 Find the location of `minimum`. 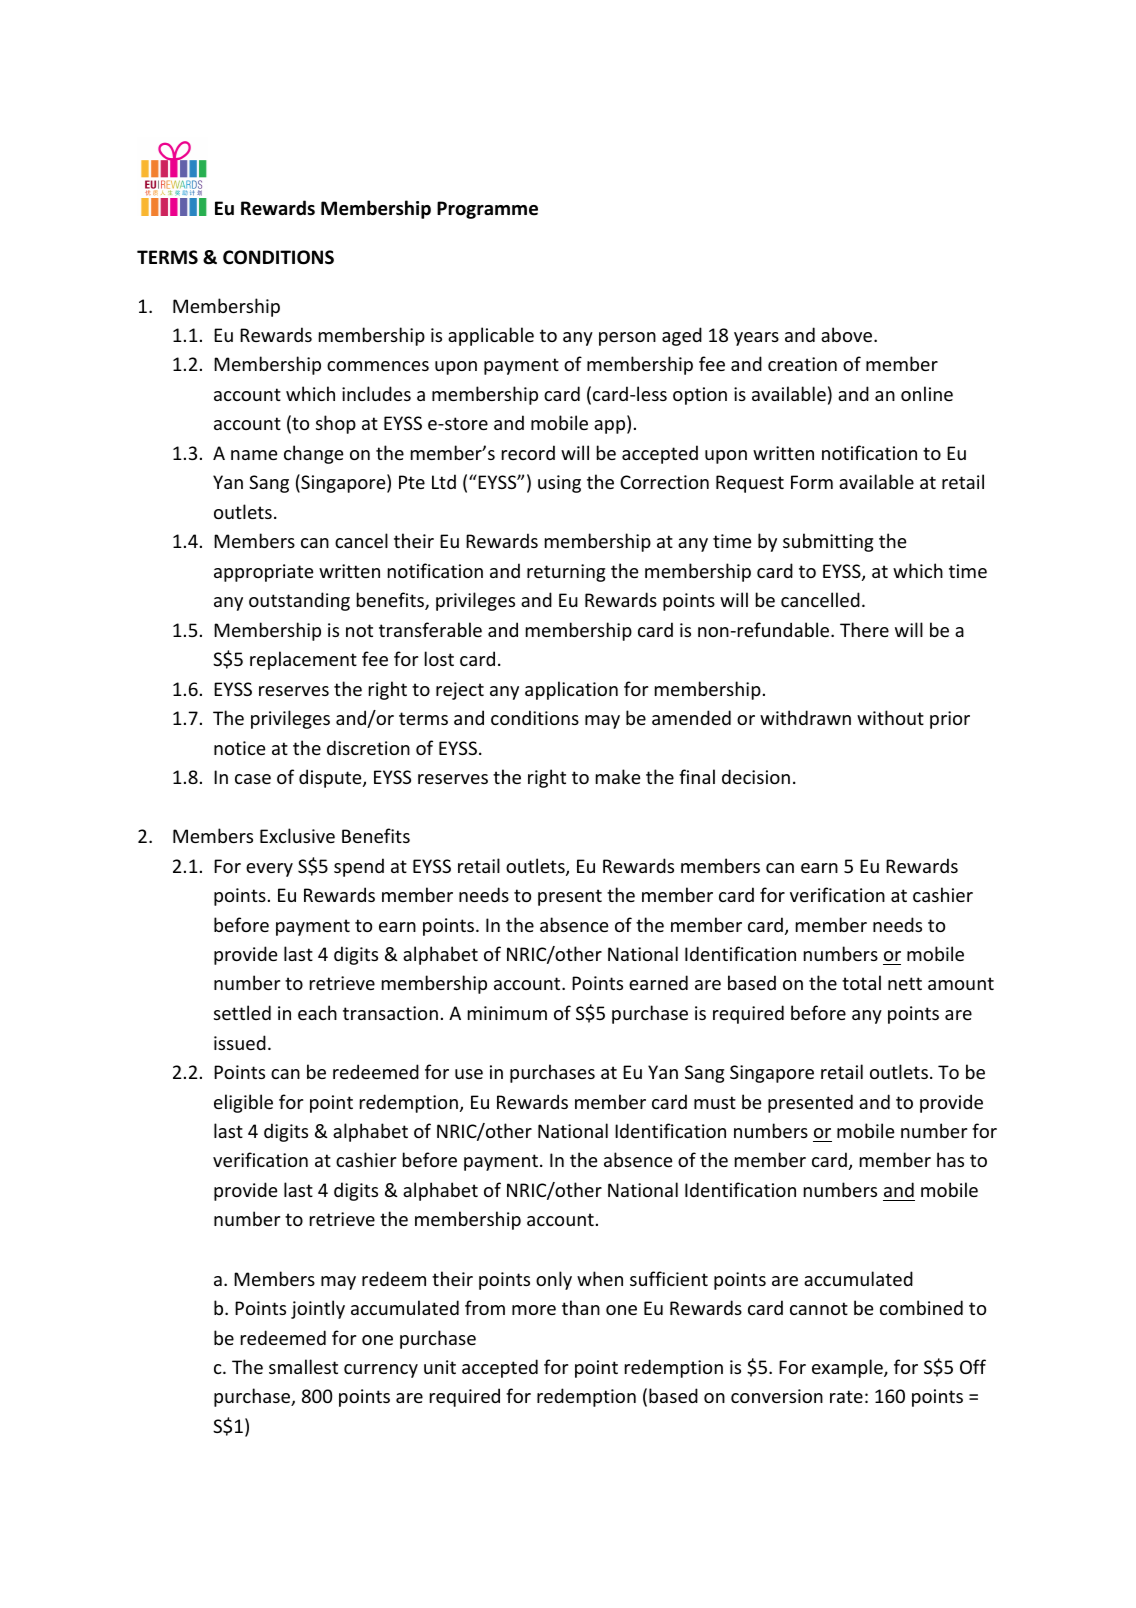

minimum is located at coordinates (507, 1013).
